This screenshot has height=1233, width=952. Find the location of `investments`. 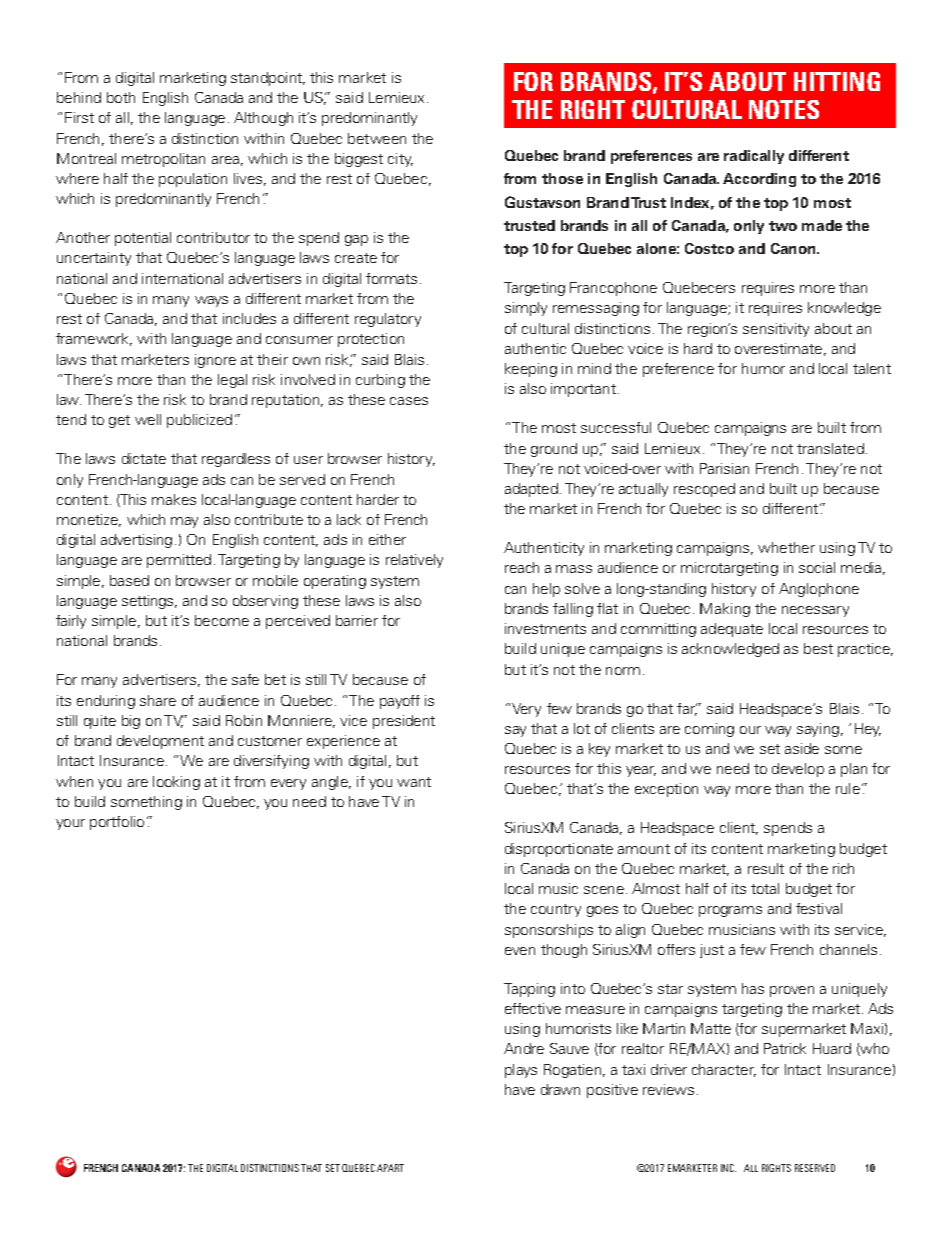

investments is located at coordinates (545, 628).
